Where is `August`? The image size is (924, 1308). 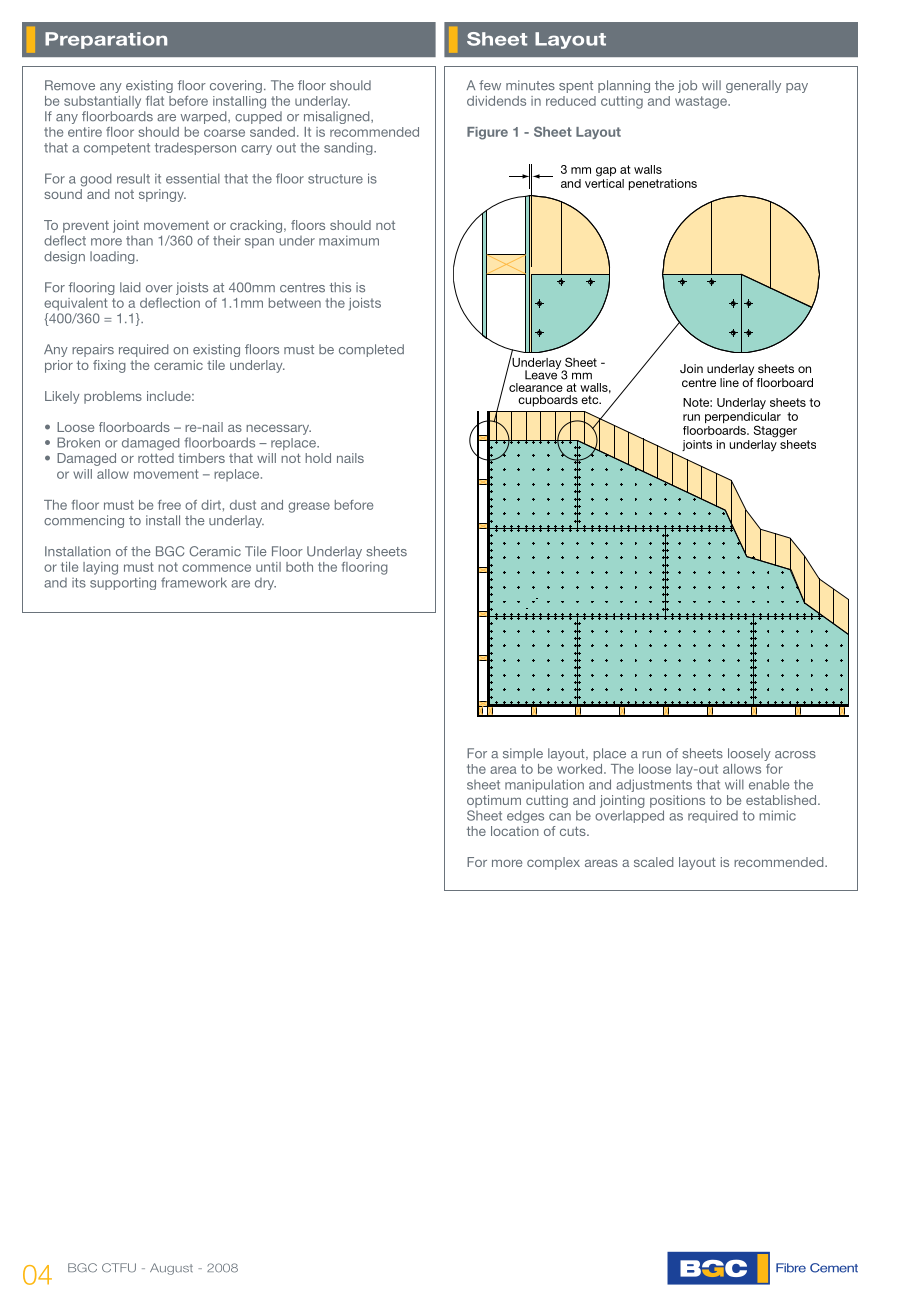
August is located at coordinates (171, 1269).
